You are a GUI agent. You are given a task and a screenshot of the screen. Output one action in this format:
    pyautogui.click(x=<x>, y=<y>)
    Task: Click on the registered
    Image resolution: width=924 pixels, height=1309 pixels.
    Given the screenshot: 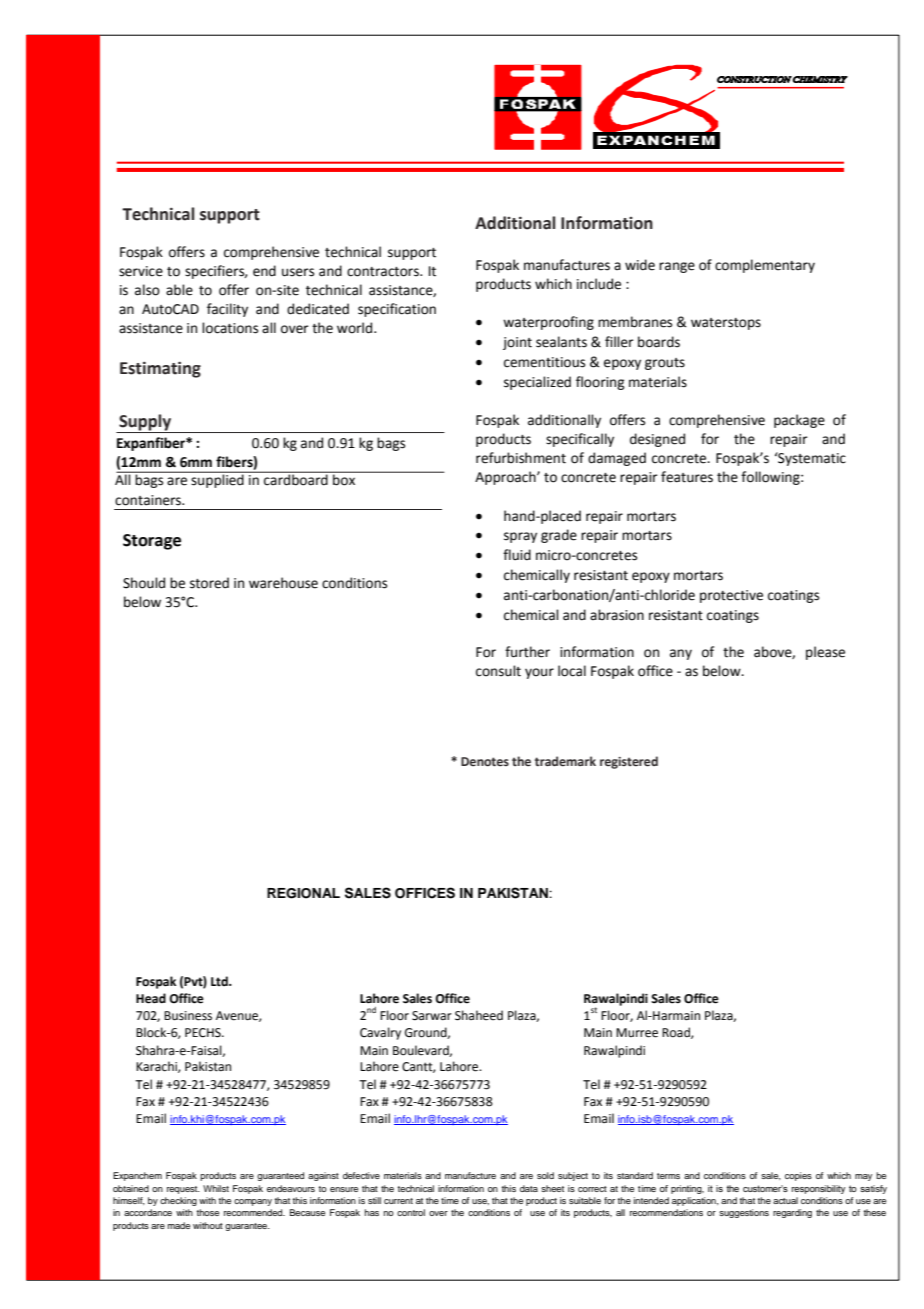 What is the action you would take?
    pyautogui.click(x=629, y=762)
